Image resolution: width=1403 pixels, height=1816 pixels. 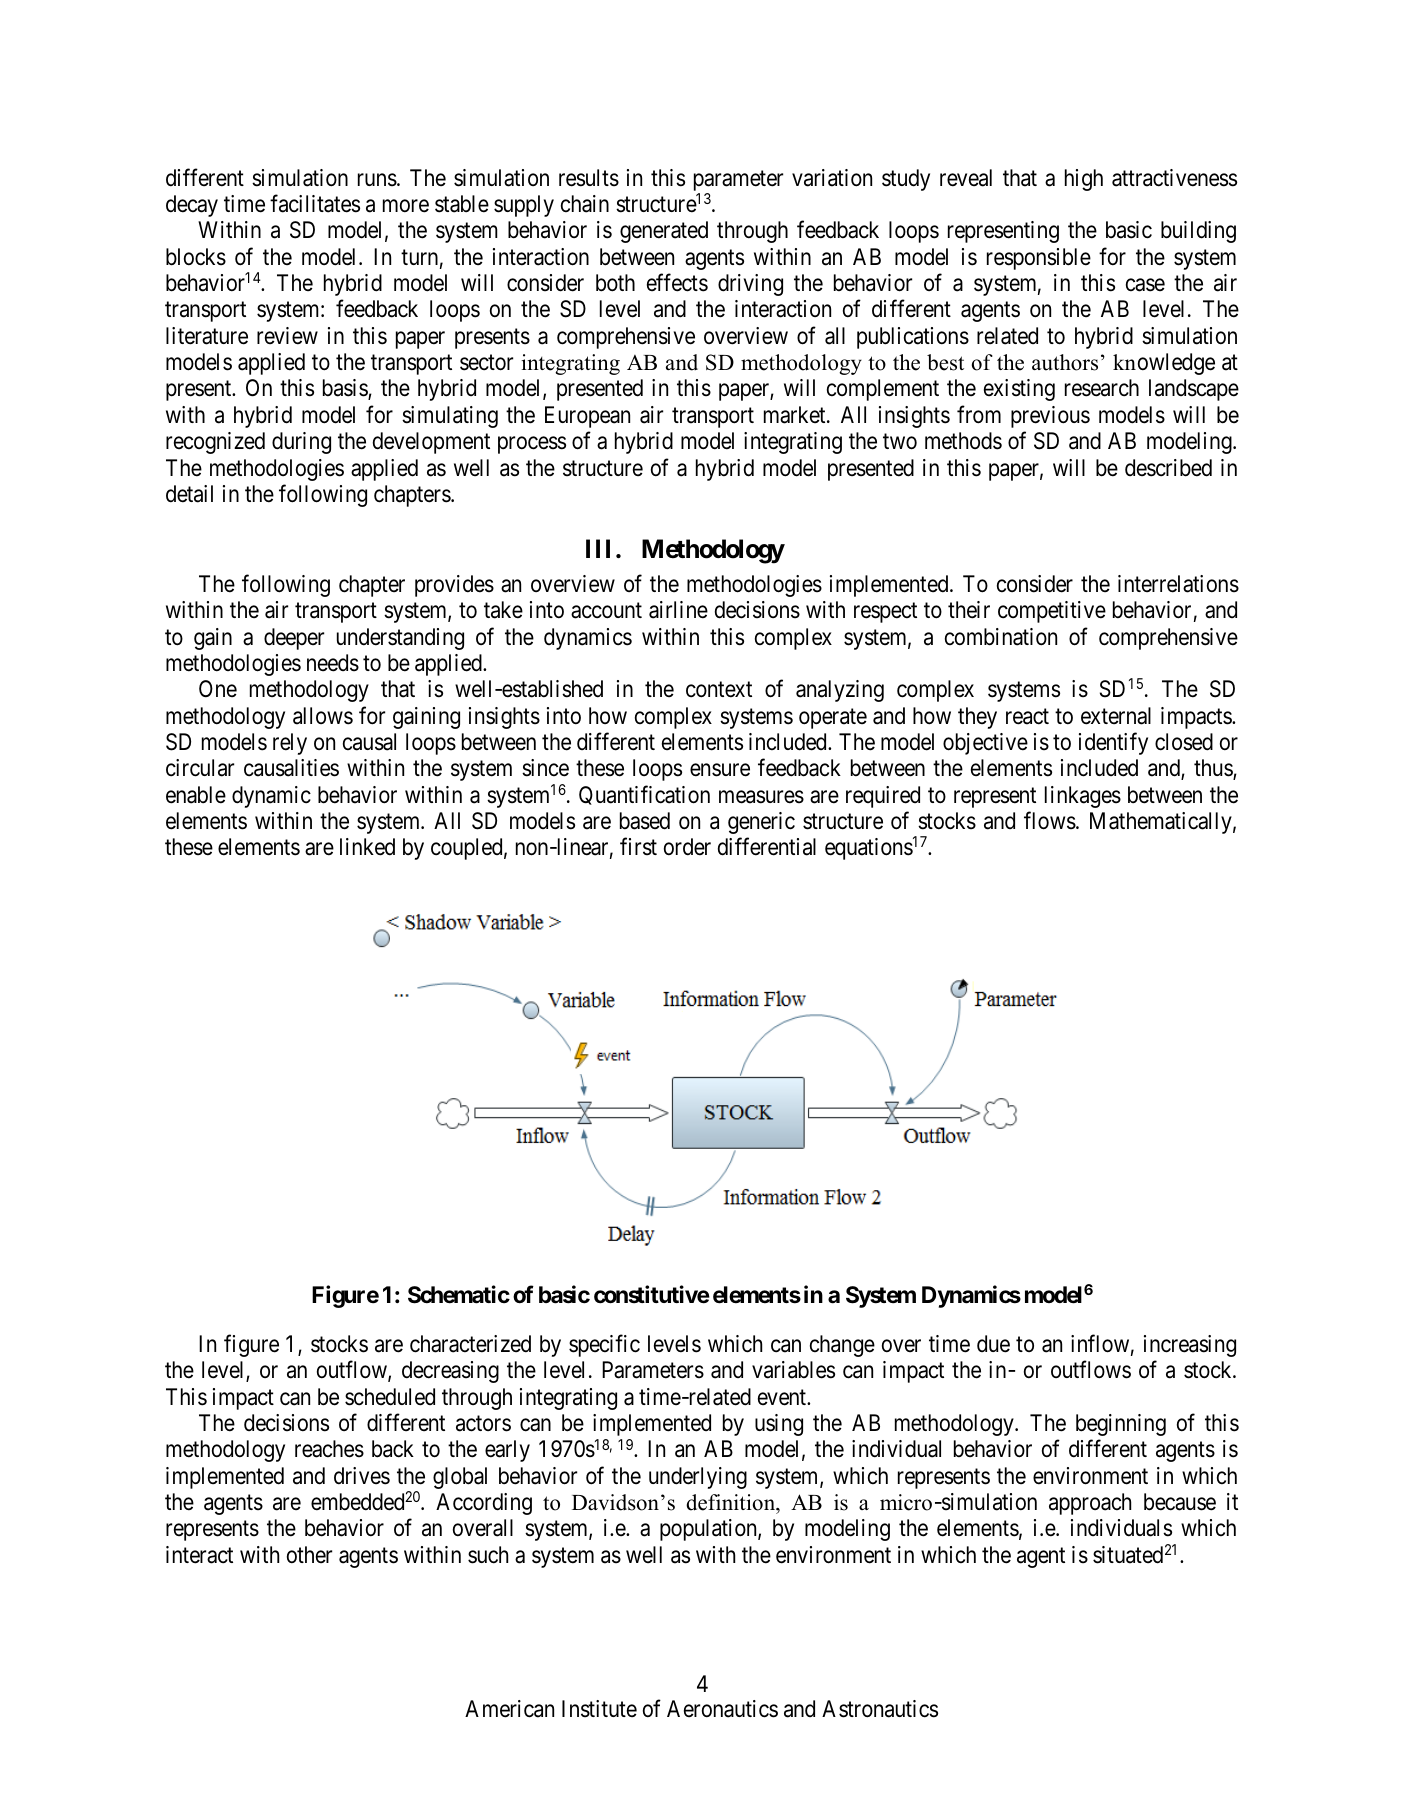 I want to click on during, so click(x=301, y=443).
